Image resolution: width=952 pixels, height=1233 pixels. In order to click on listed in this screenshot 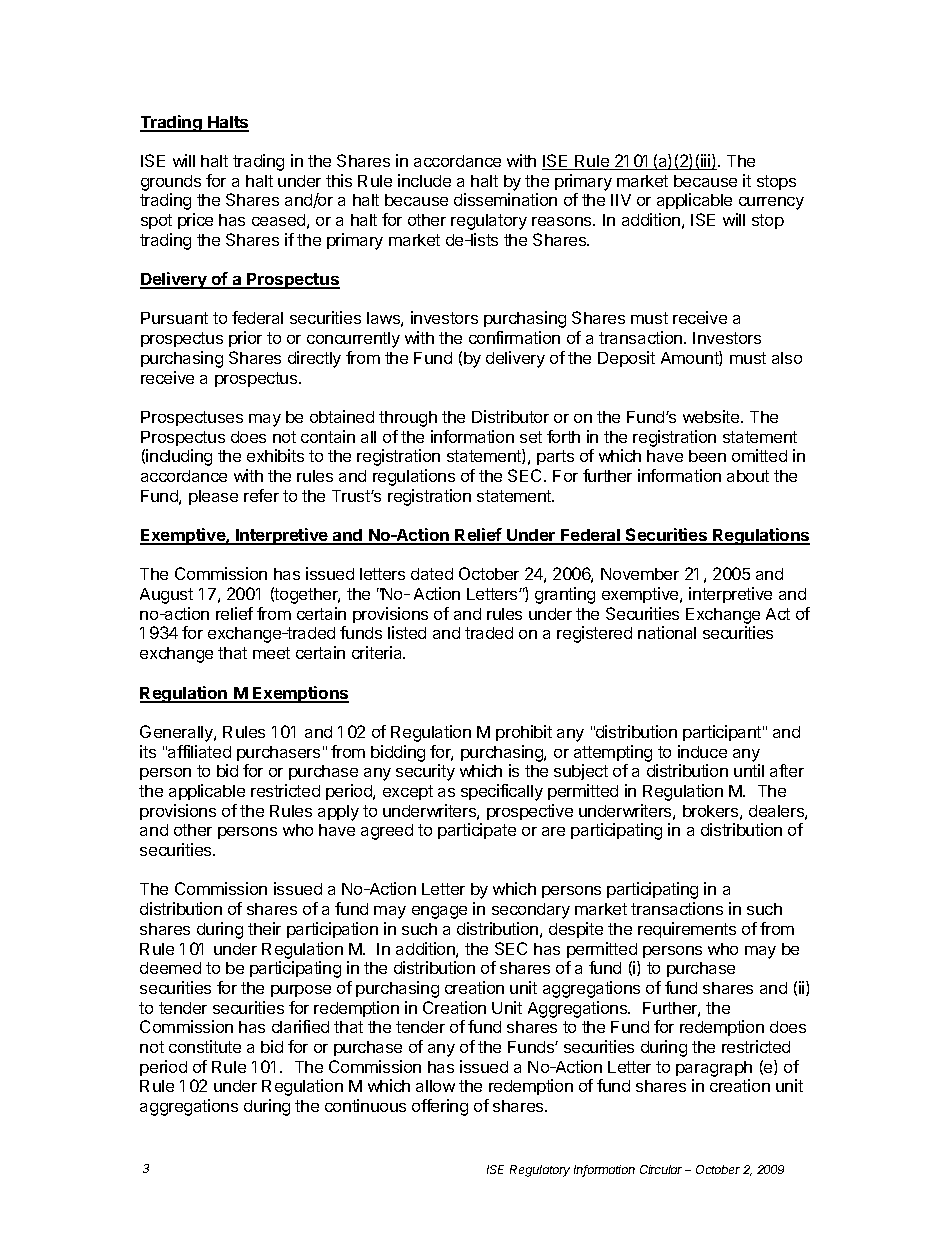, I will do `click(407, 632)`.
